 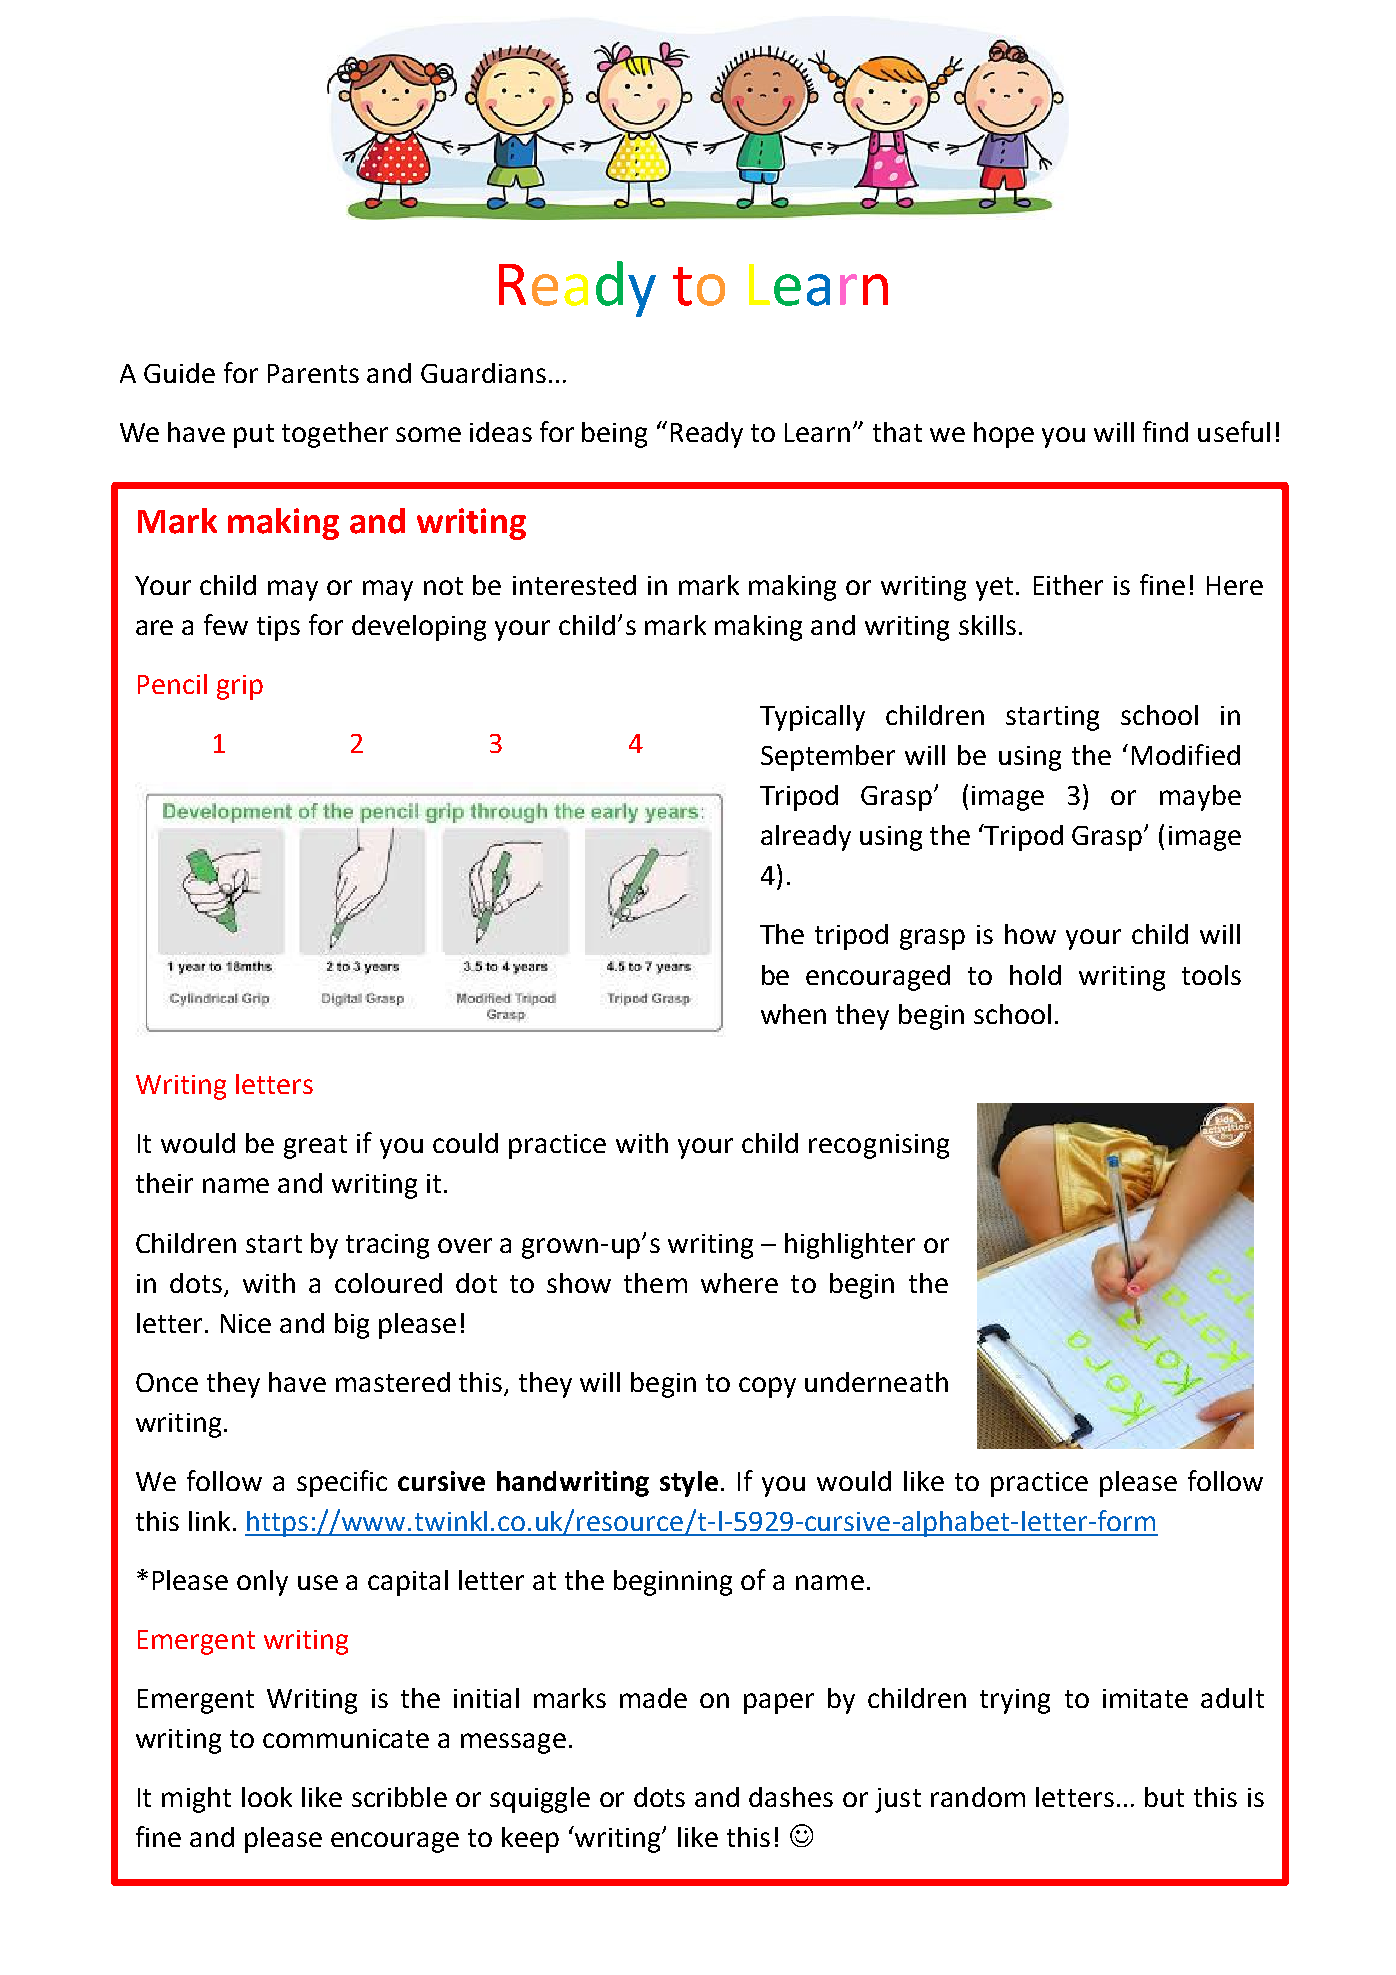 I want to click on grip, so click(x=240, y=687).
